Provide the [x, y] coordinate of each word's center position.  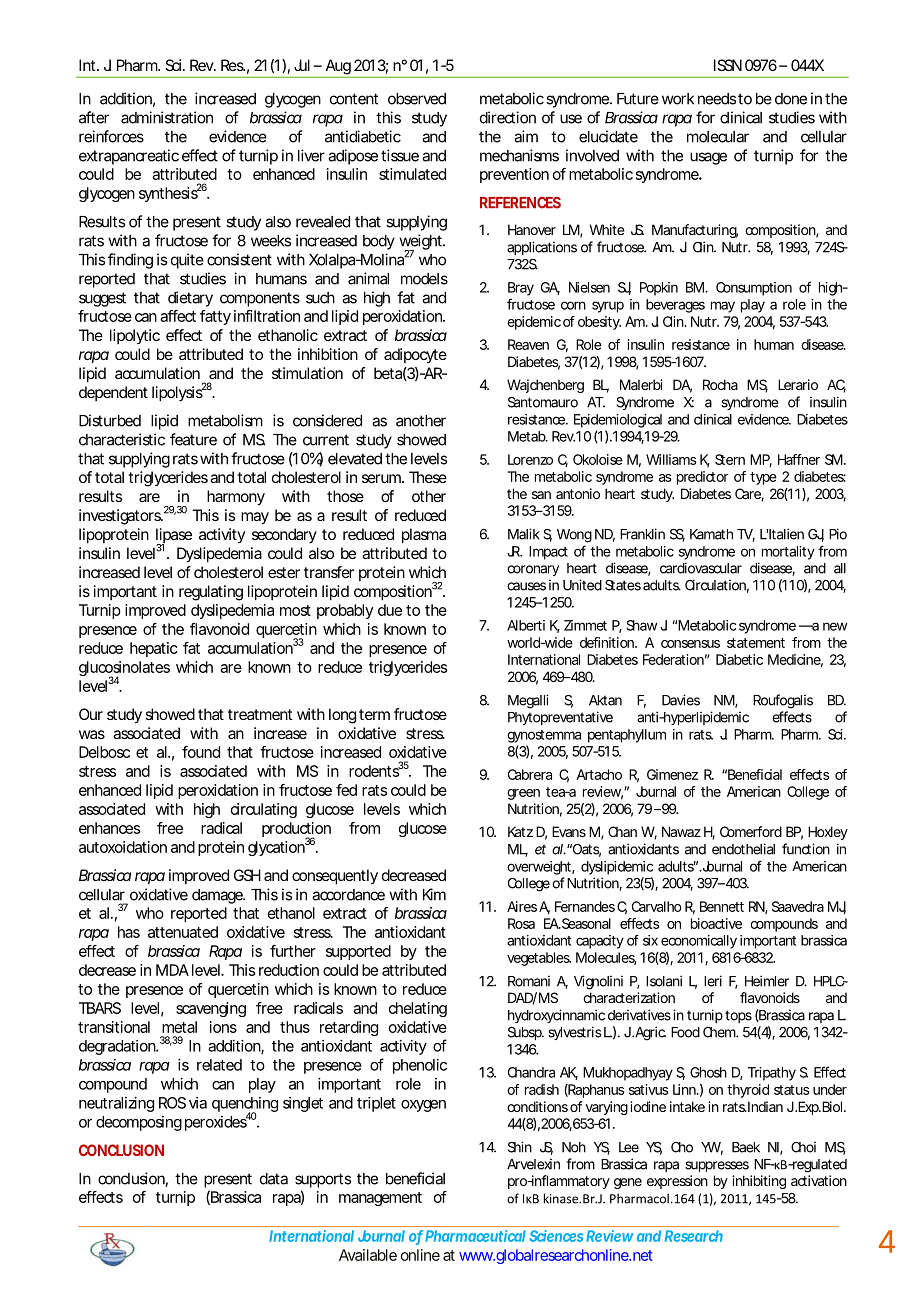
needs [717, 99]
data [274, 1179]
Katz [520, 831]
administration [167, 117]
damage [218, 896]
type [763, 478]
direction [508, 117]
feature [193, 439]
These [428, 477]
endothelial [743, 849]
